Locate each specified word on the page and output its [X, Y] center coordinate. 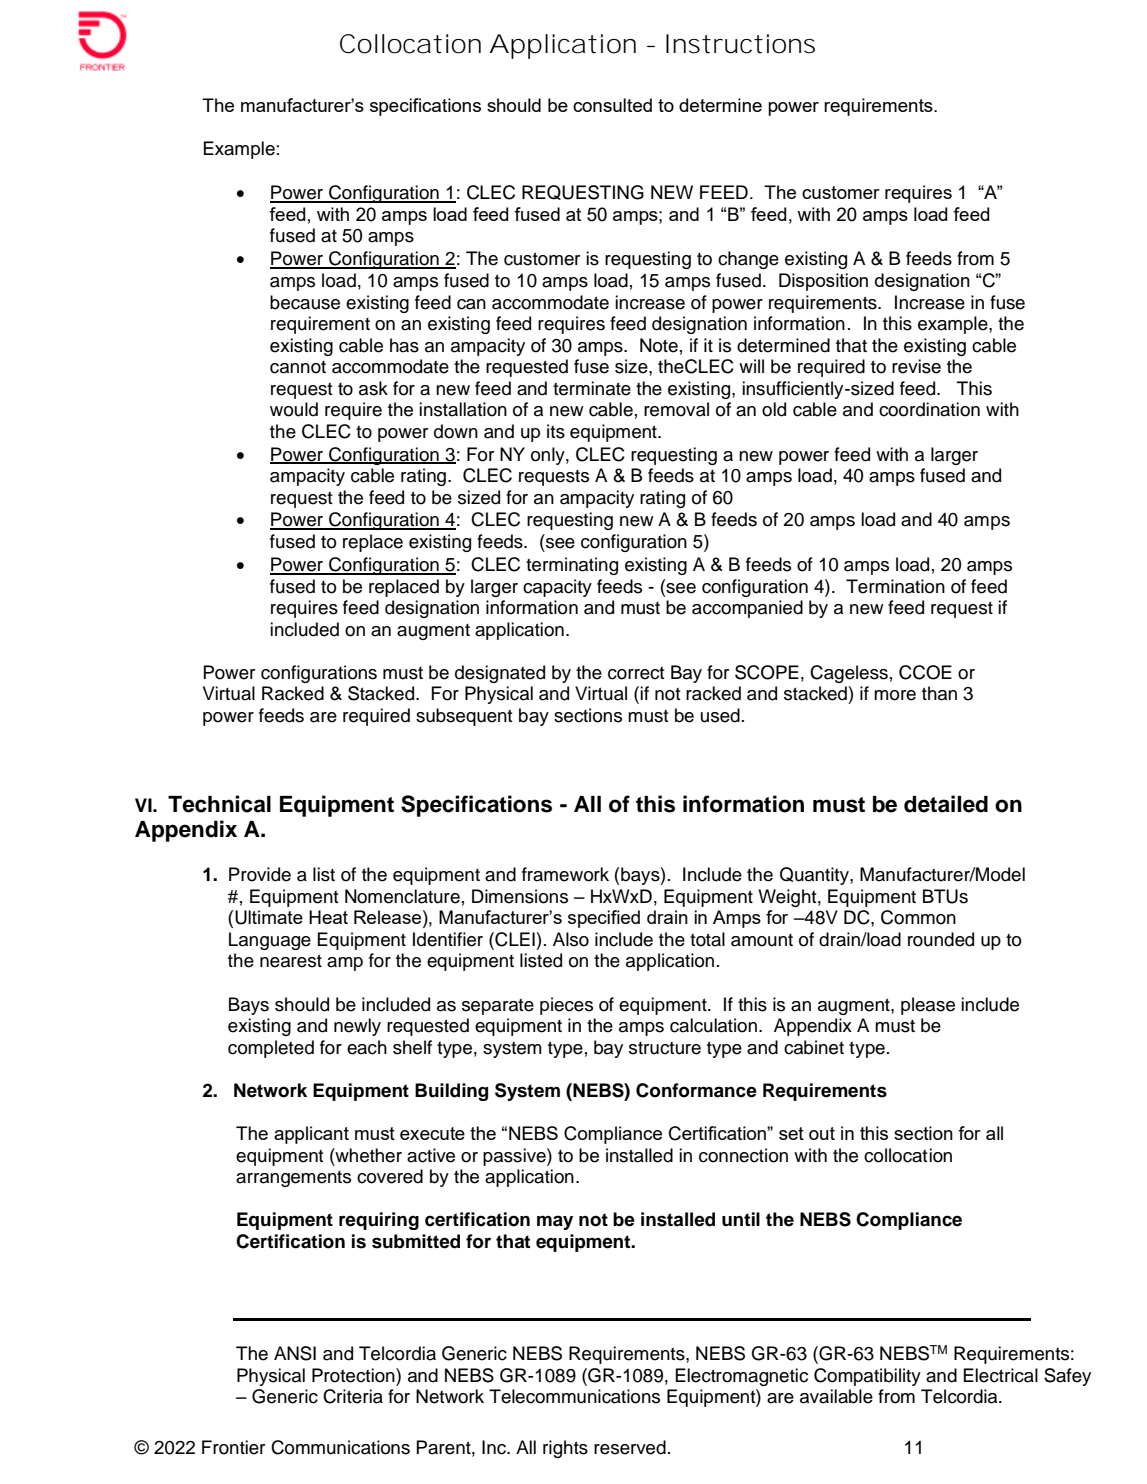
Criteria [353, 1396]
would [294, 409]
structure [665, 1048]
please [928, 1006]
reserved [630, 1447]
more [895, 695]
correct [636, 673]
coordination [929, 409]
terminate [592, 388]
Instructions [740, 44]
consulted [612, 105]
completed [271, 1049]
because [305, 302]
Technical [219, 804]
